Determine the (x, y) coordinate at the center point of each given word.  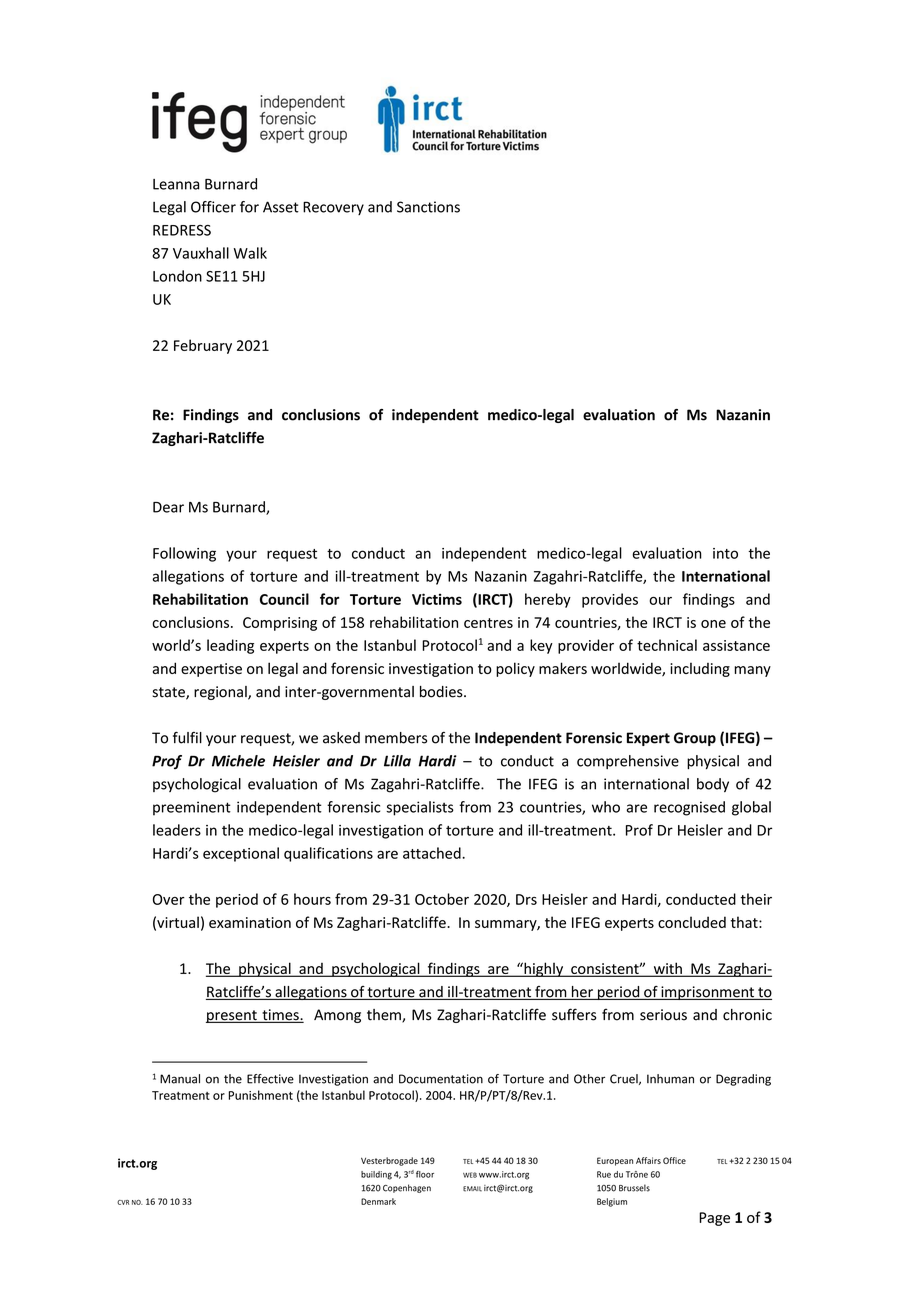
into (725, 553)
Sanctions (428, 207)
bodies (442, 692)
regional (221, 693)
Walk (250, 253)
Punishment (261, 1095)
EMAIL (472, 1189)
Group (695, 739)
